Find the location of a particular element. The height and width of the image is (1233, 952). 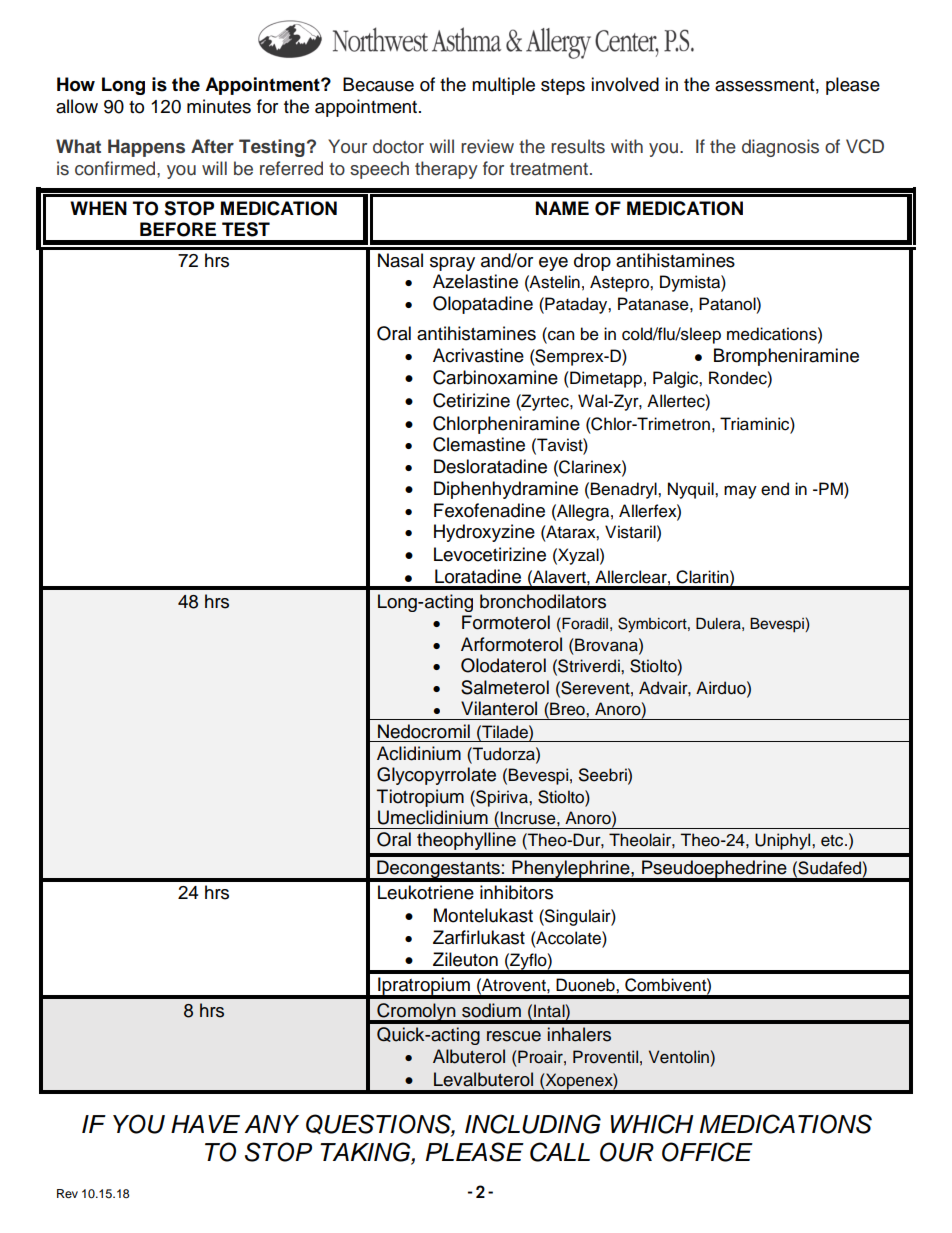

end is located at coordinates (775, 489).
